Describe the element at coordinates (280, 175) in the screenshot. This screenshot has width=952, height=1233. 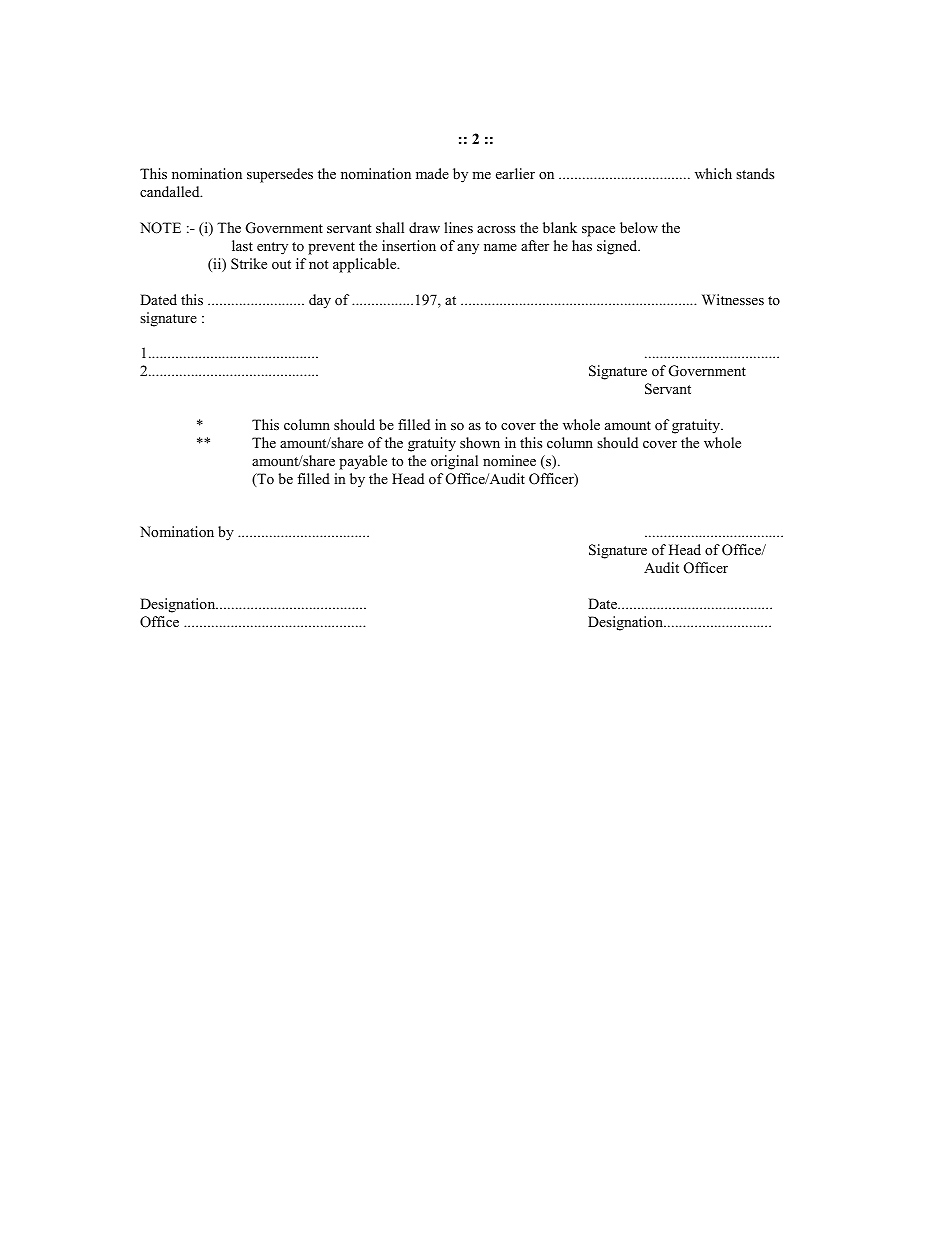
I see `supersedes` at that location.
